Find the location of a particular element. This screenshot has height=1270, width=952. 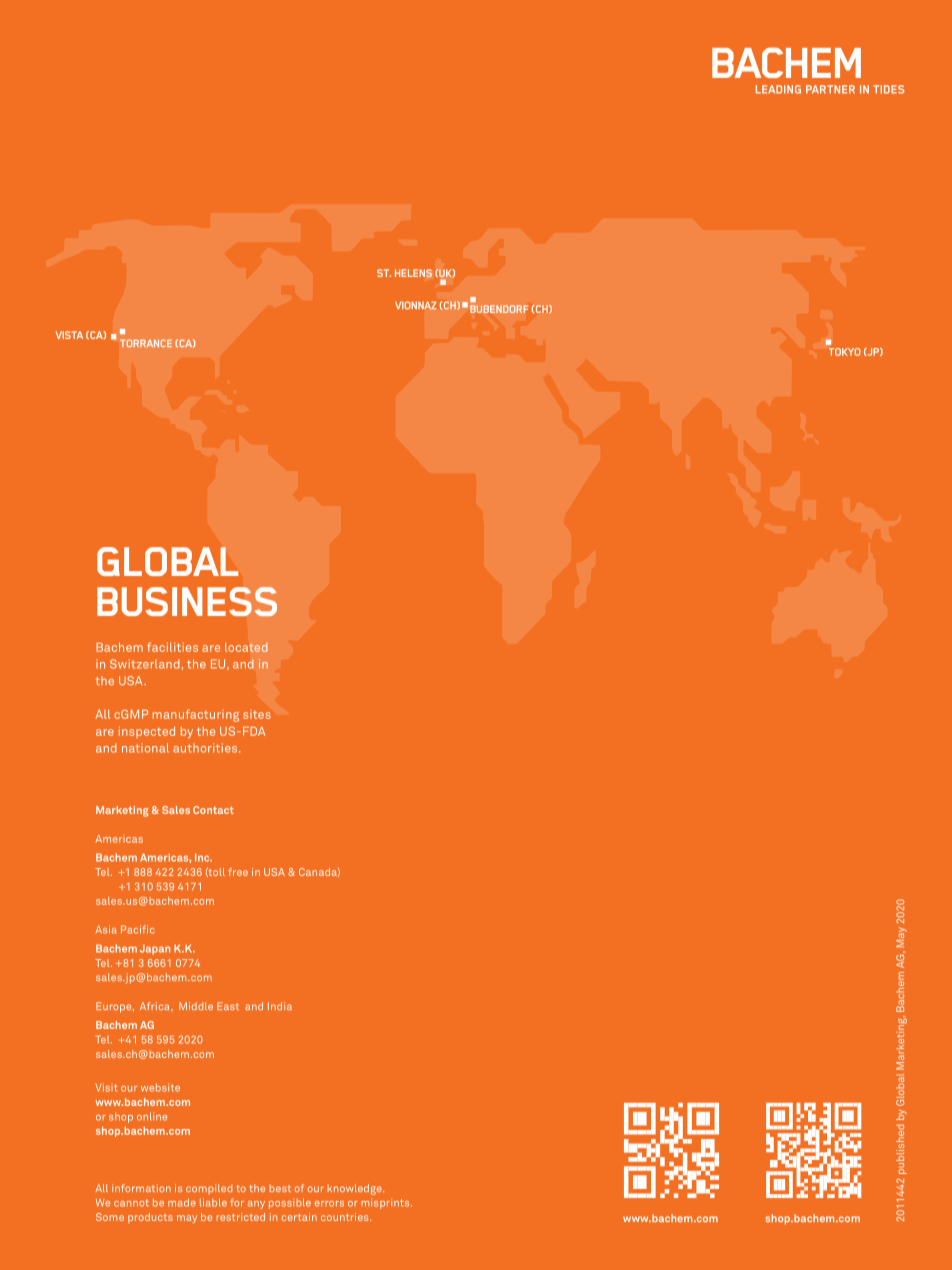

HELENS is located at coordinates (413, 273).
